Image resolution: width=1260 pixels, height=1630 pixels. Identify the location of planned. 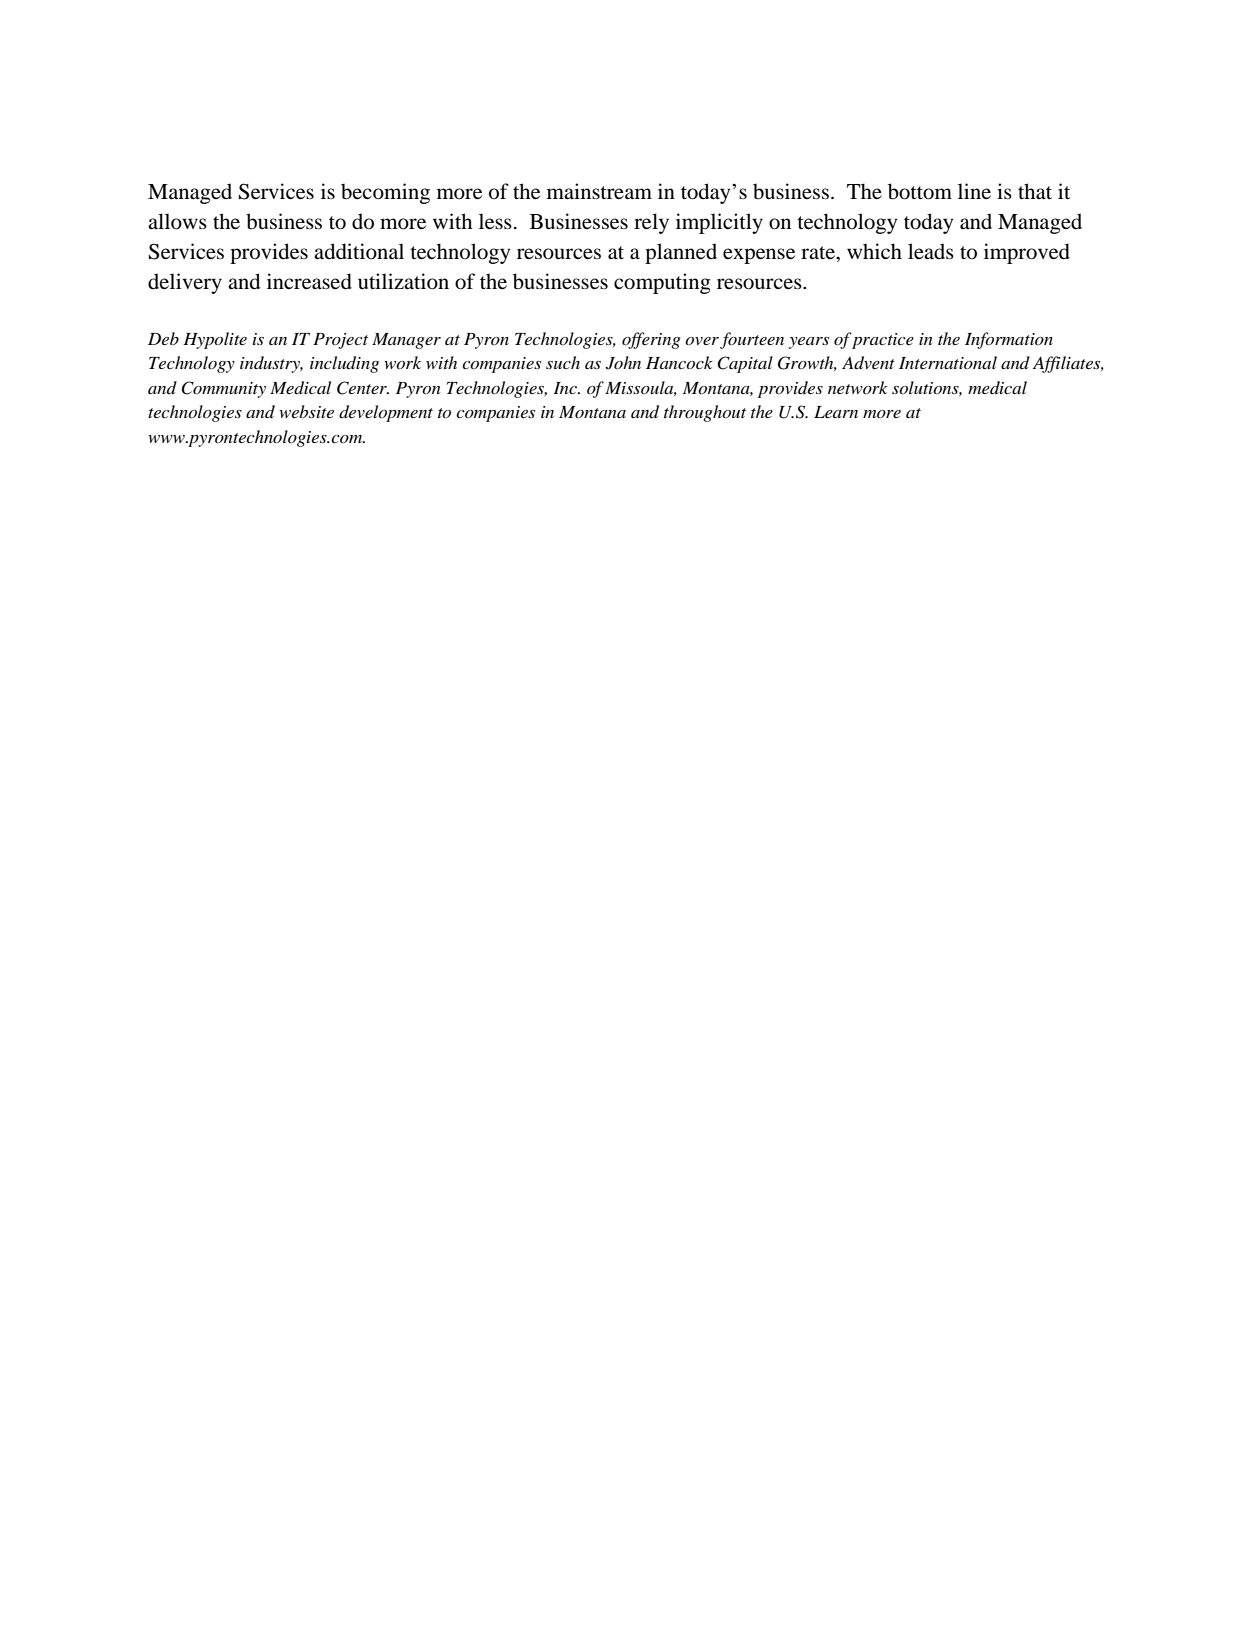
(681, 253).
